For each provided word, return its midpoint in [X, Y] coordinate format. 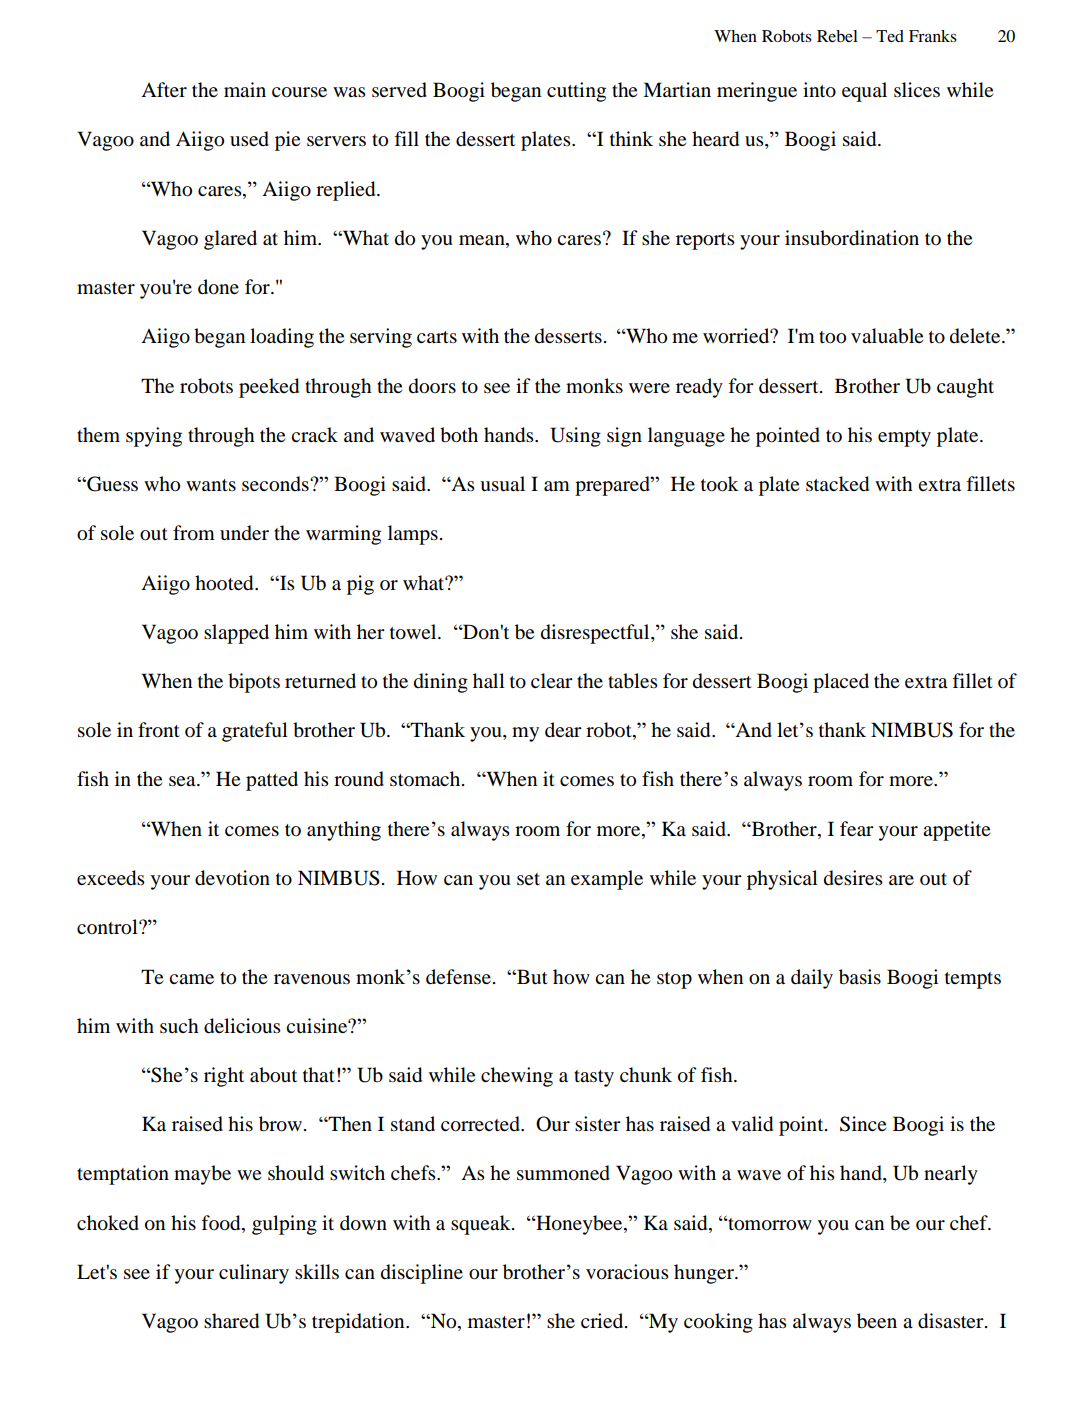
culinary [254, 1274]
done [218, 287]
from [194, 533]
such [179, 1025]
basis [860, 977]
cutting [576, 92]
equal [864, 92]
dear [563, 729]
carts [437, 337]
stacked [837, 484]
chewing [517, 1077]
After [164, 90]
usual [502, 484]
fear [857, 829]
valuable [887, 336]
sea [183, 781]
